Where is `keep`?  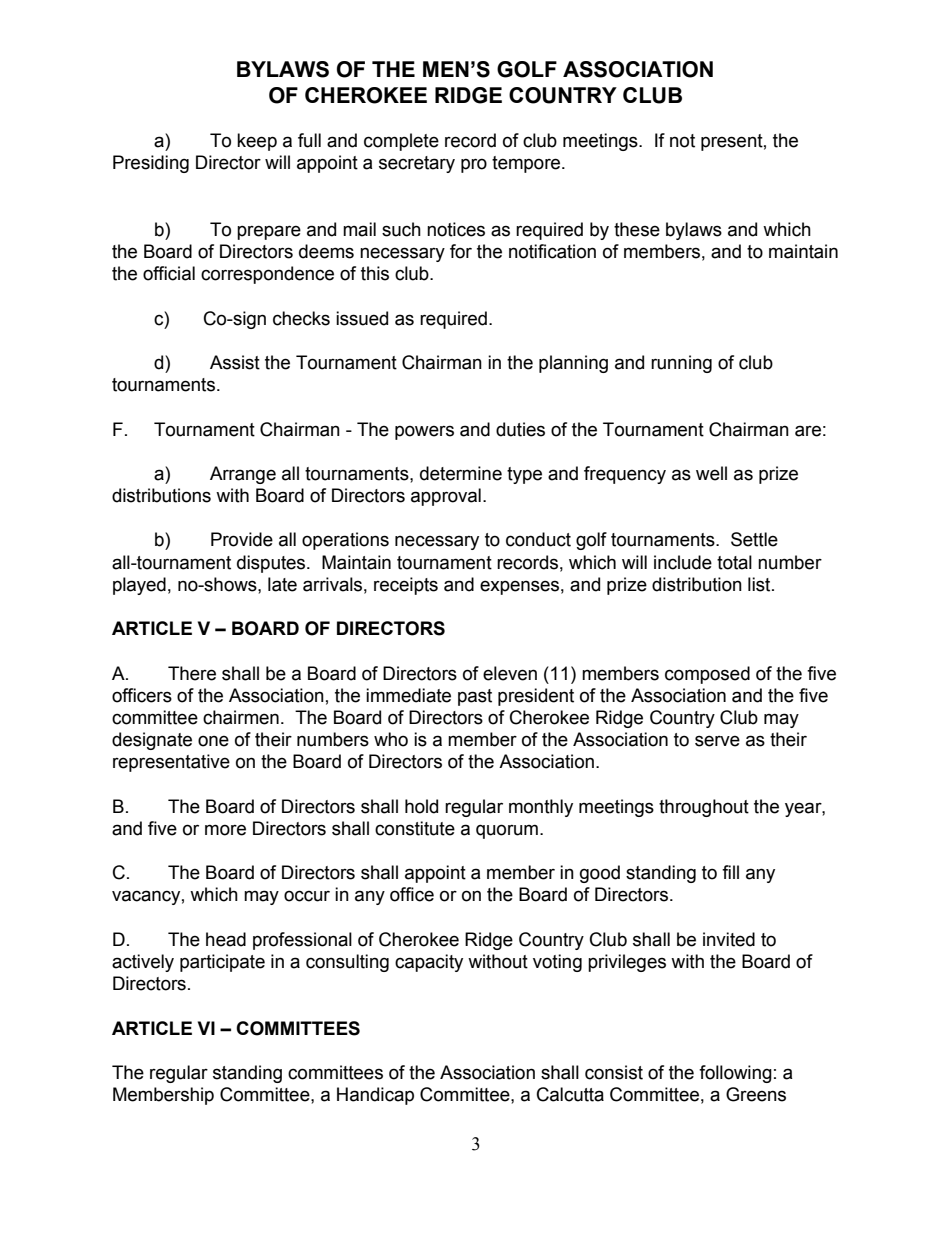 keep is located at coordinates (257, 142).
